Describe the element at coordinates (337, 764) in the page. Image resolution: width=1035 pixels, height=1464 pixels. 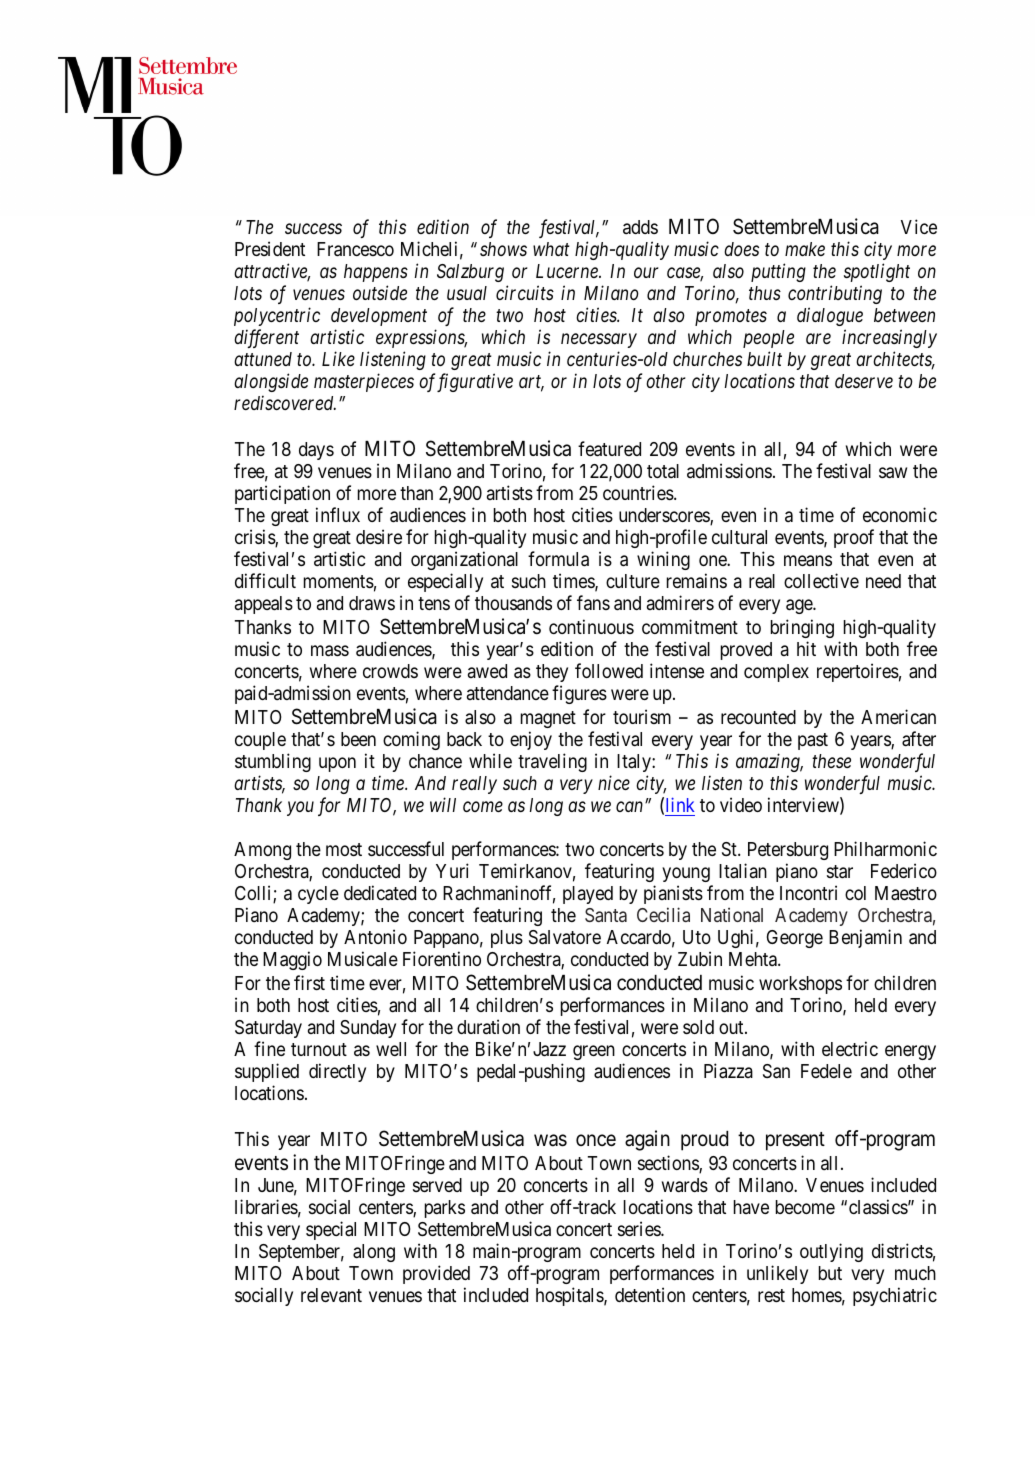
I see `upon` at that location.
